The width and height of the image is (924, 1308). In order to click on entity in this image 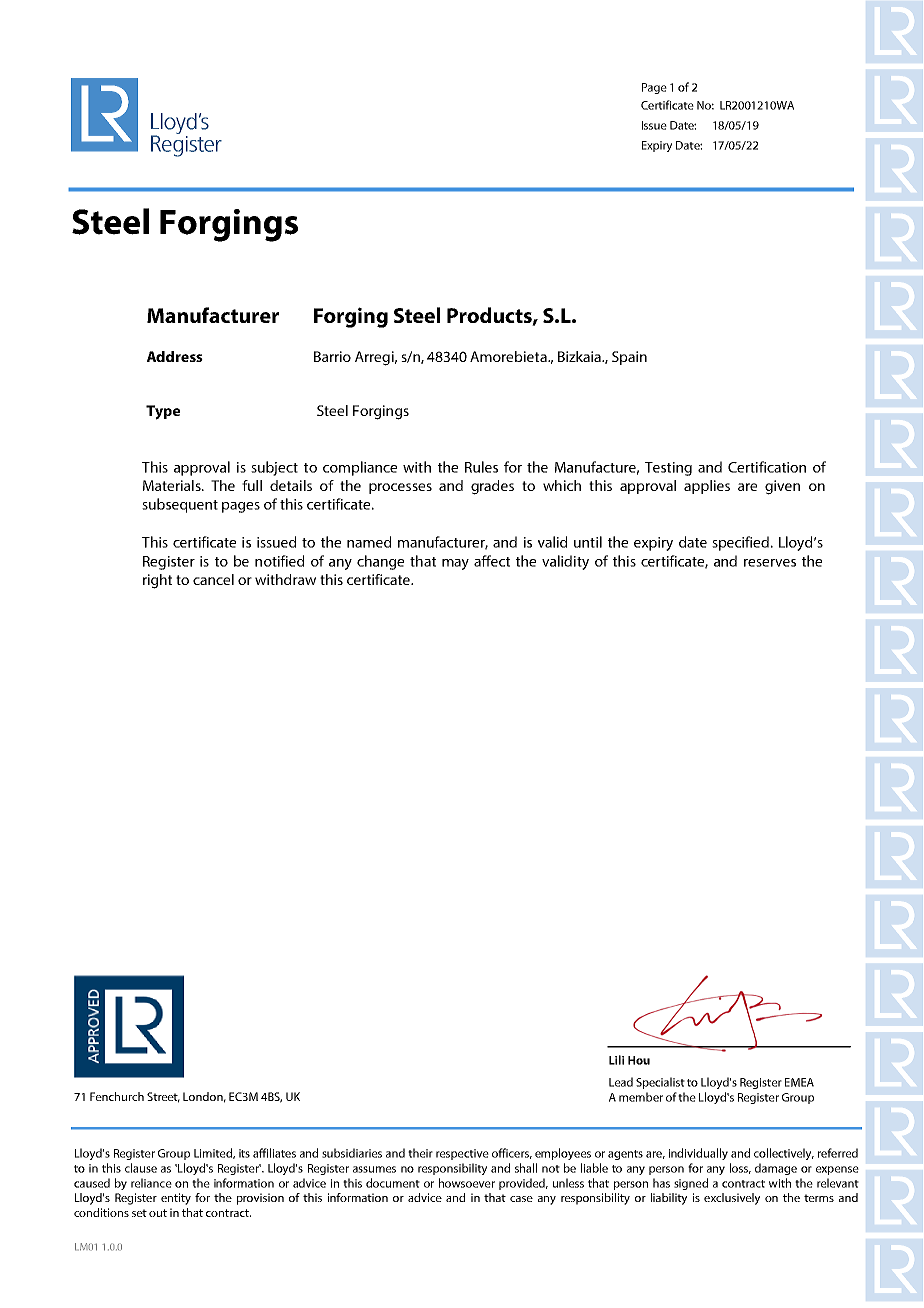, I will do `click(176, 1199)`.
